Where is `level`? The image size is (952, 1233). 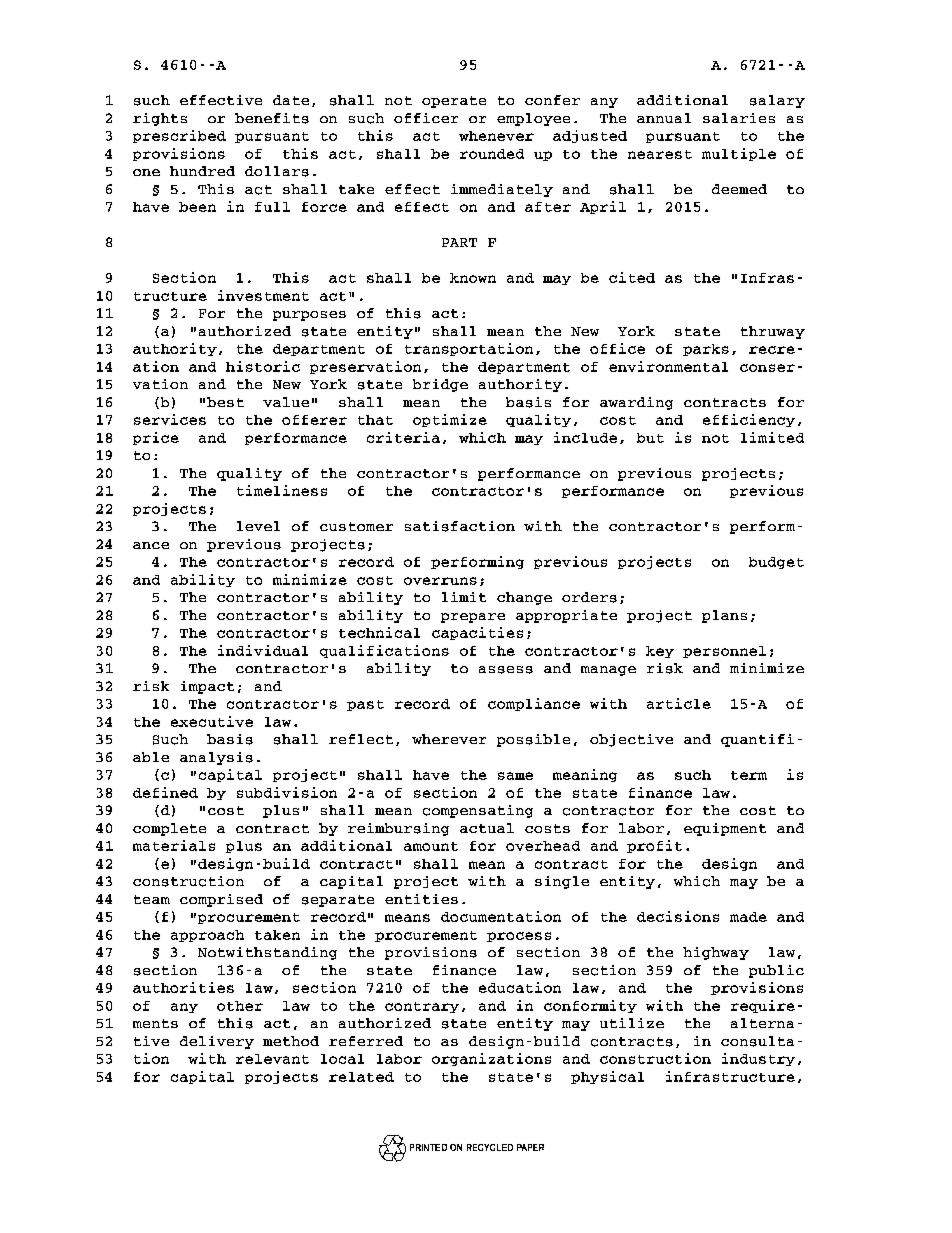 level is located at coordinates (258, 526).
